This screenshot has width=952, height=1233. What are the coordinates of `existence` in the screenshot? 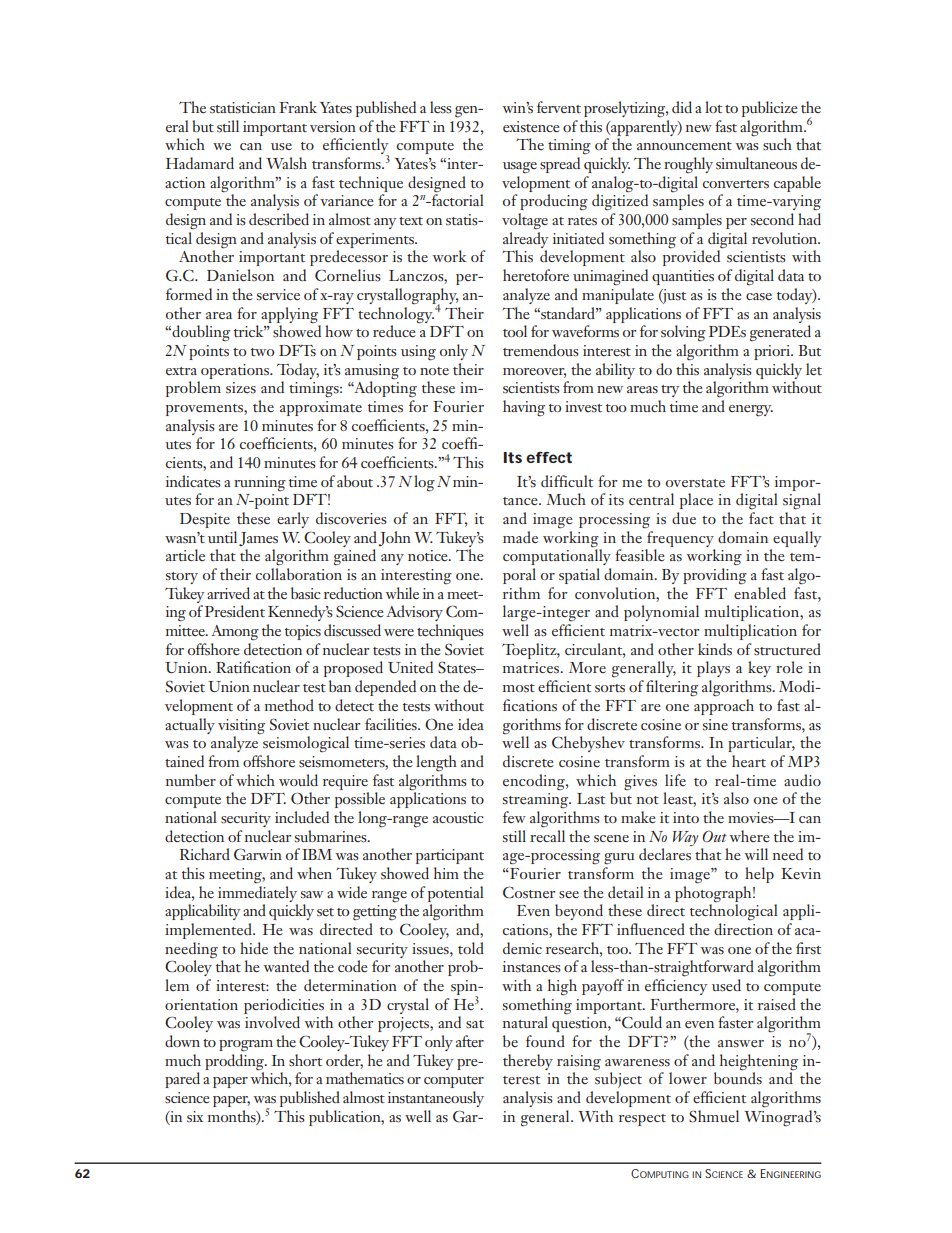 It's located at (531, 126).
